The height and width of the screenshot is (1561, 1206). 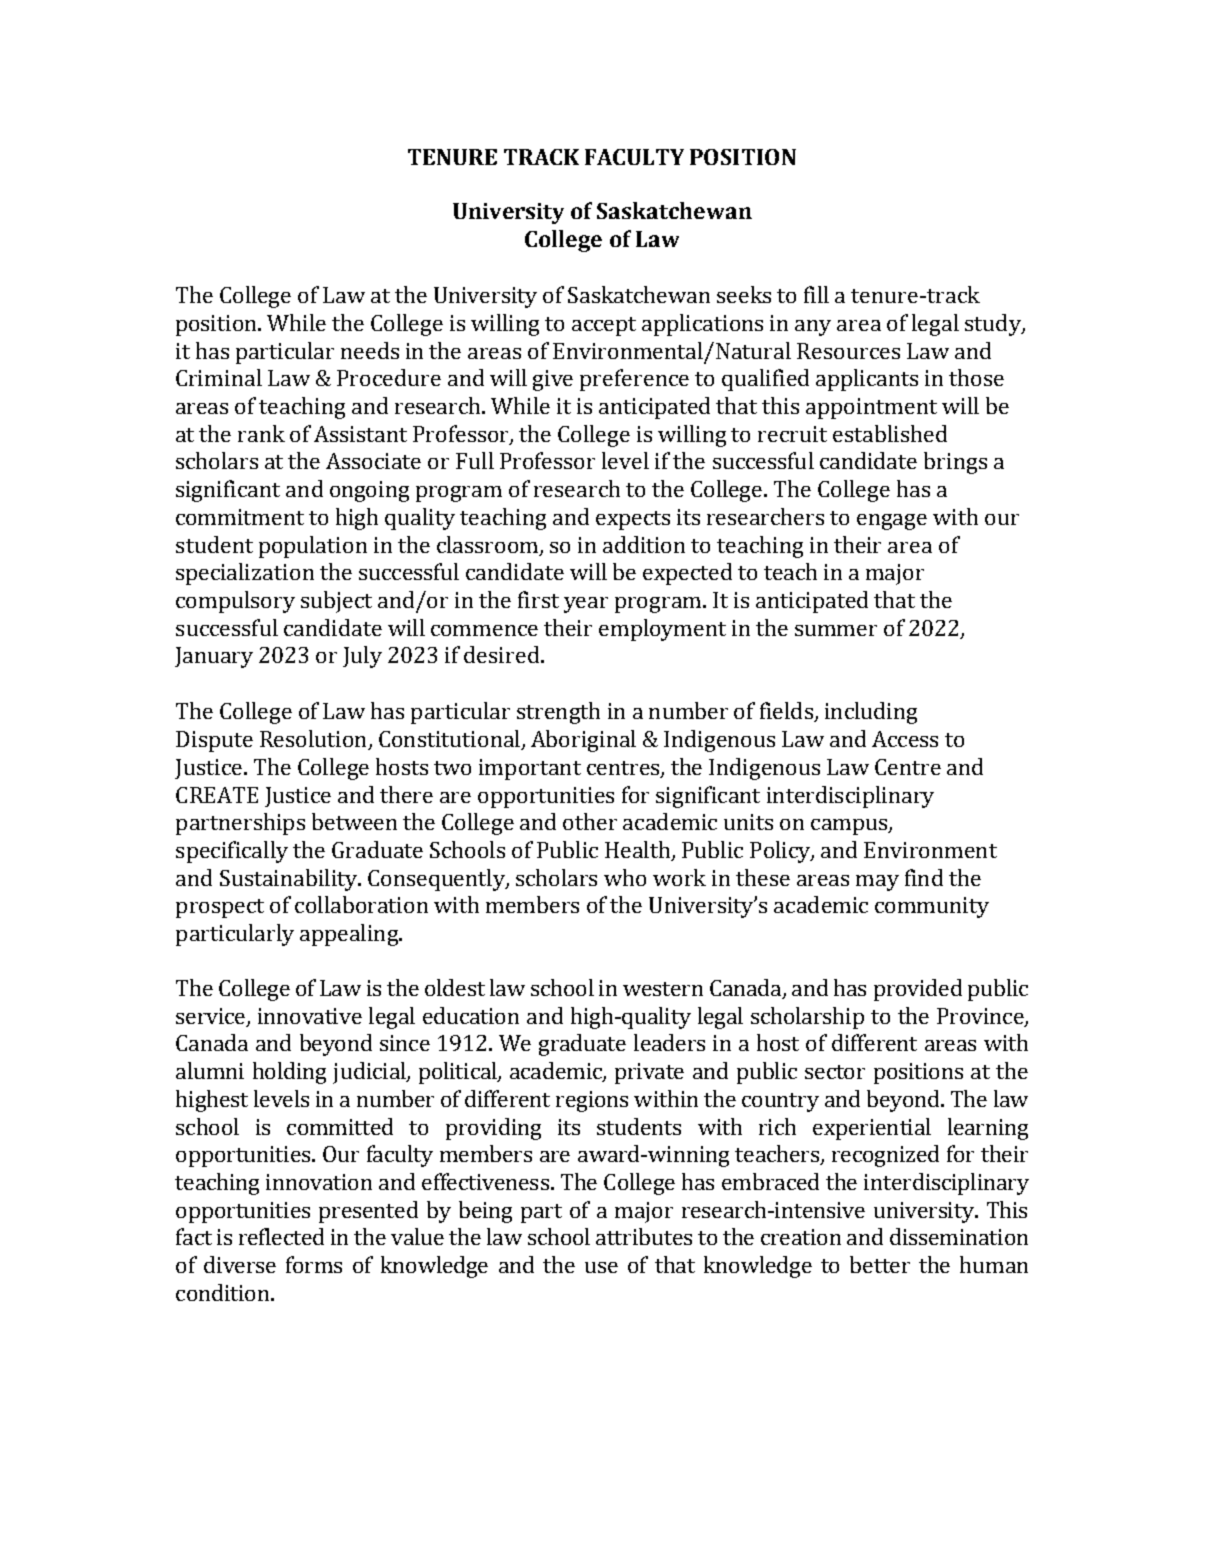 What do you see at coordinates (663, 989) in the screenshot?
I see `western` at bounding box center [663, 989].
